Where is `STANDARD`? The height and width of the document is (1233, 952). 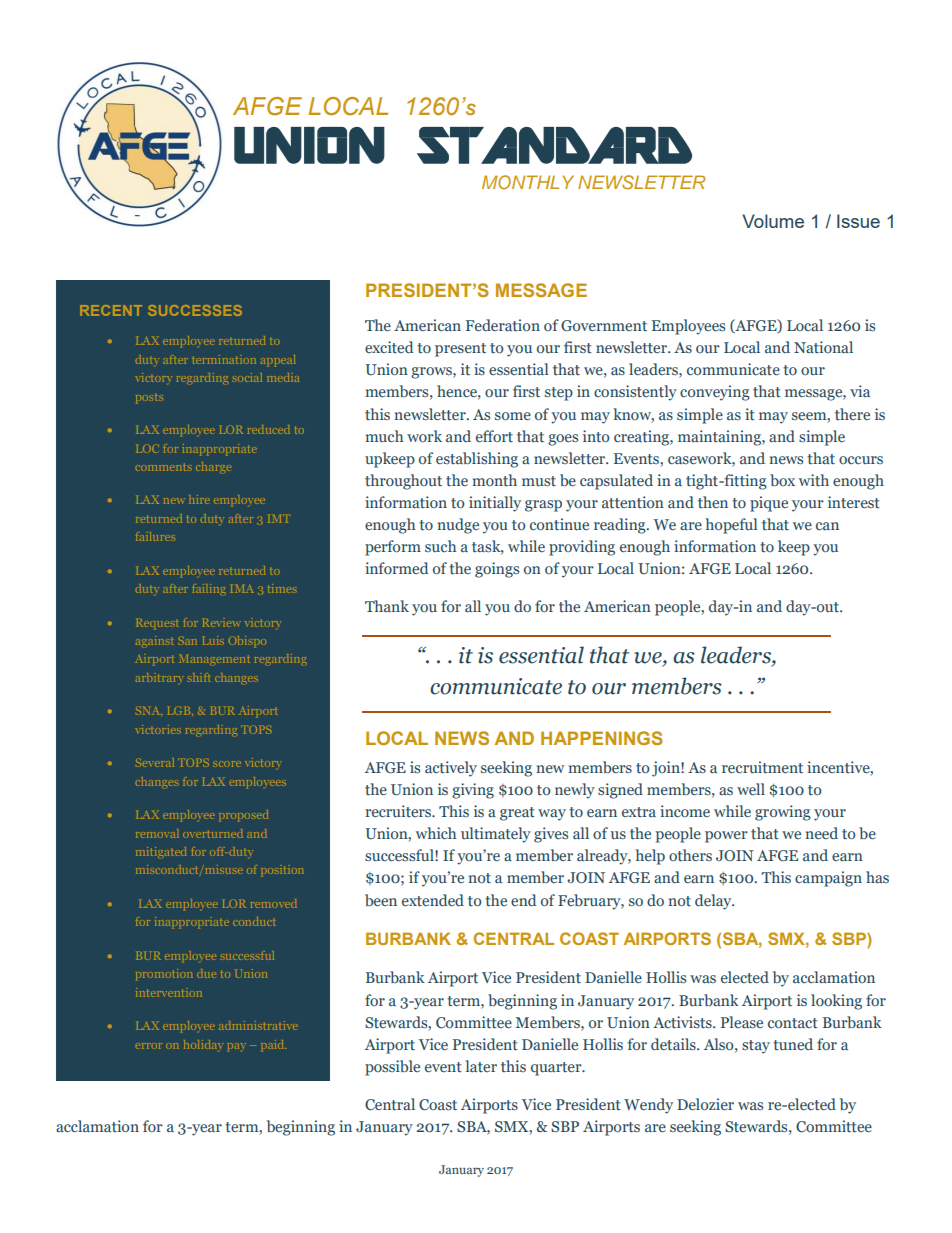
STANDARD is located at coordinates (554, 145).
